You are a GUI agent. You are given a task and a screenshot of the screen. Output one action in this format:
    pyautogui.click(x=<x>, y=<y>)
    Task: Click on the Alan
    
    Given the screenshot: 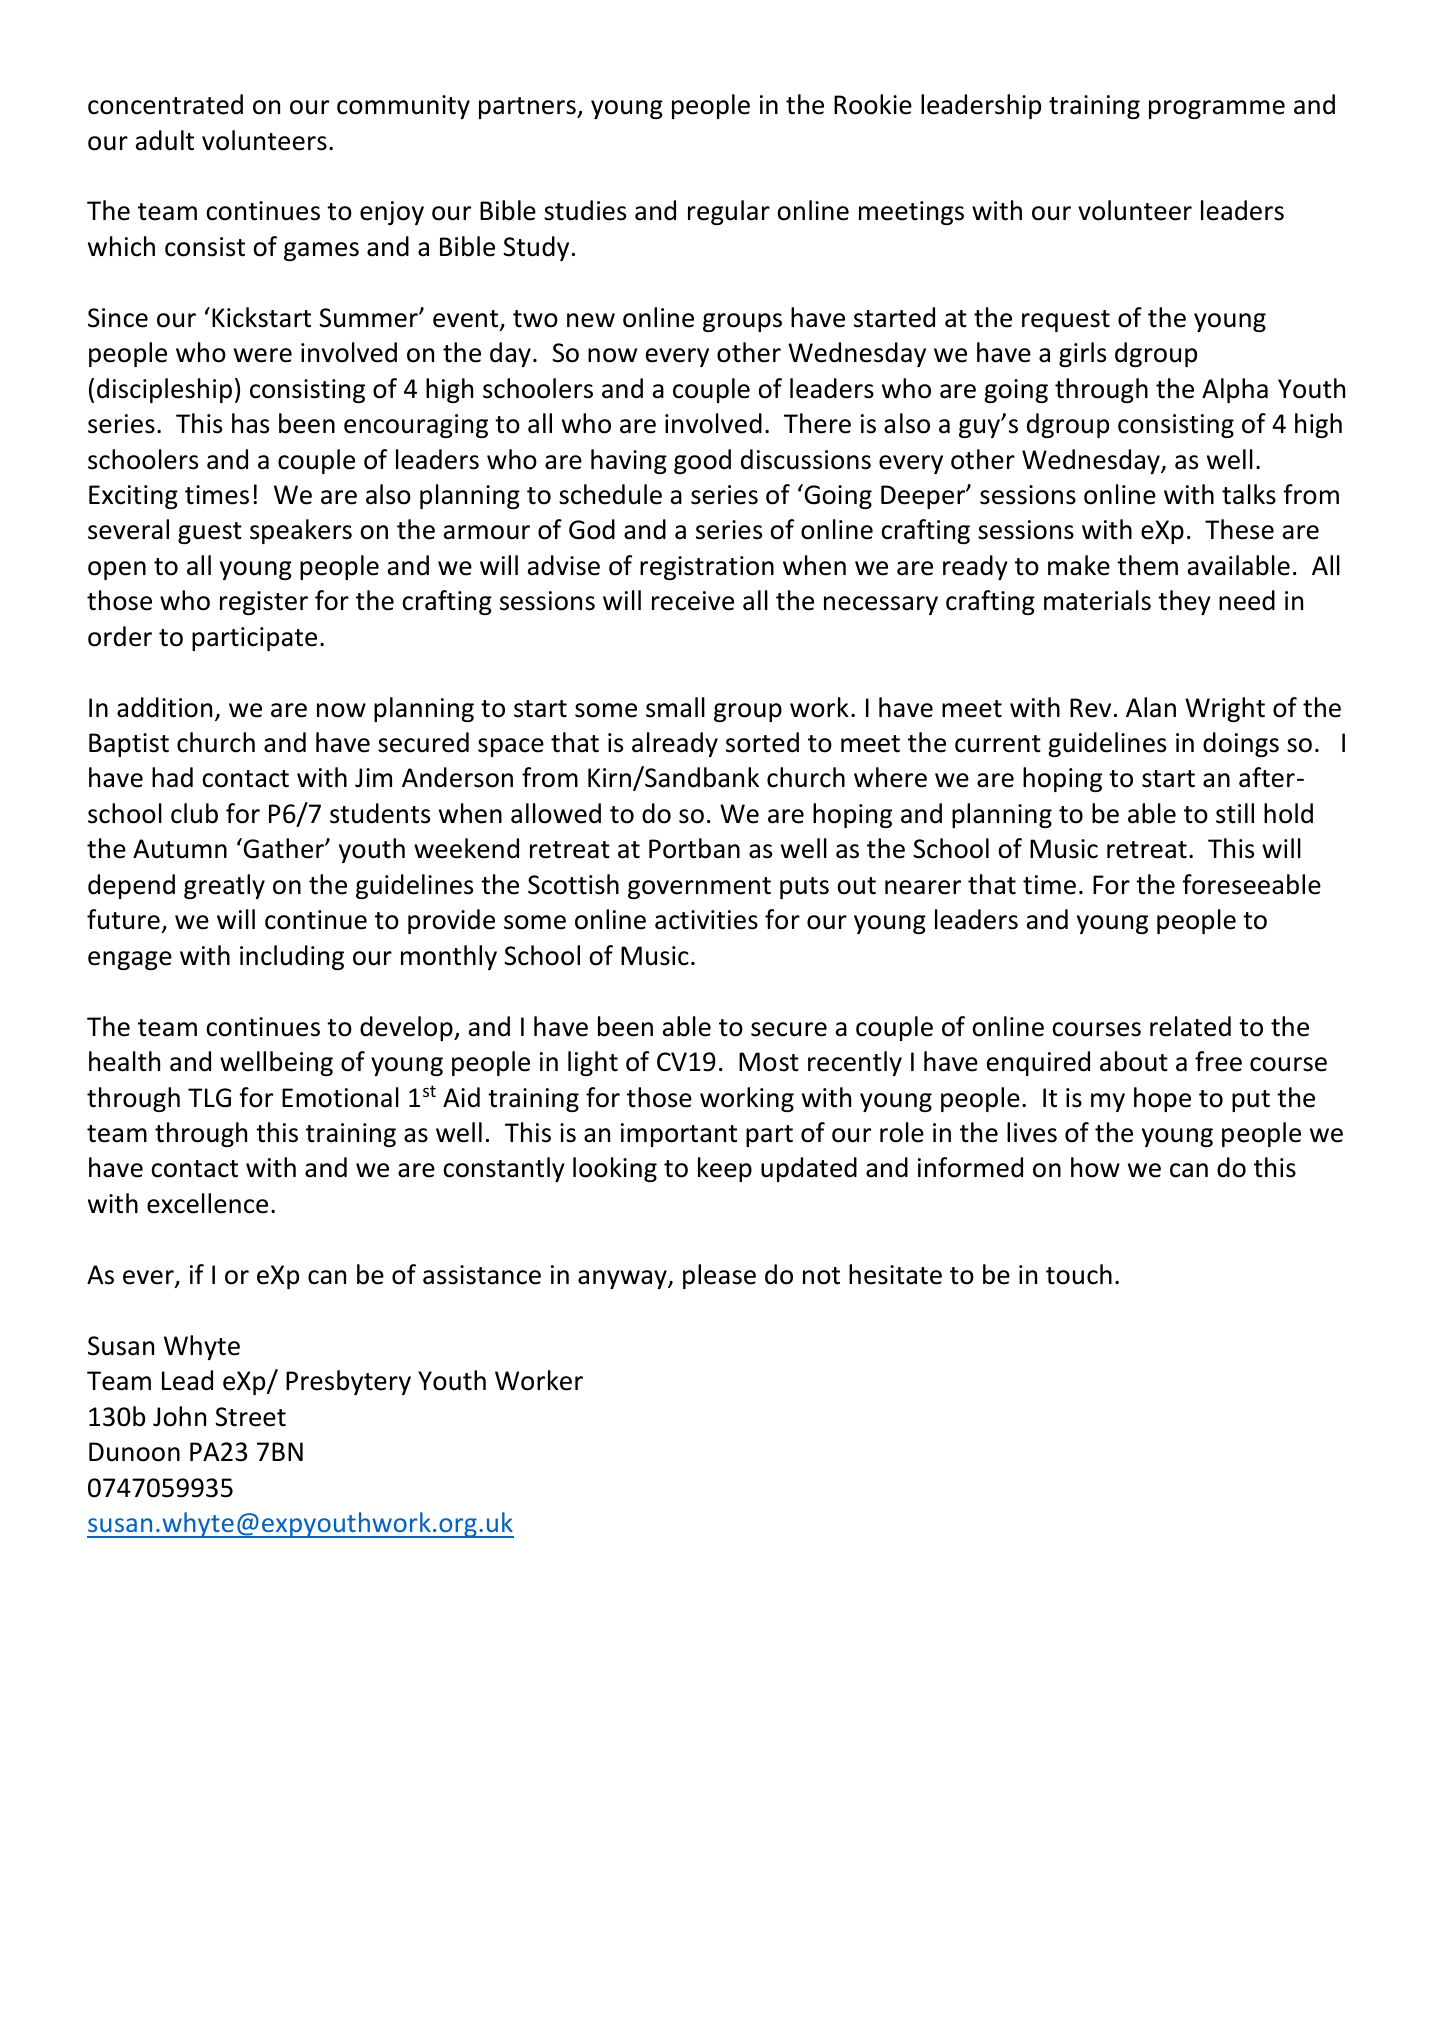 What is the action you would take?
    pyautogui.click(x=1151, y=707)
